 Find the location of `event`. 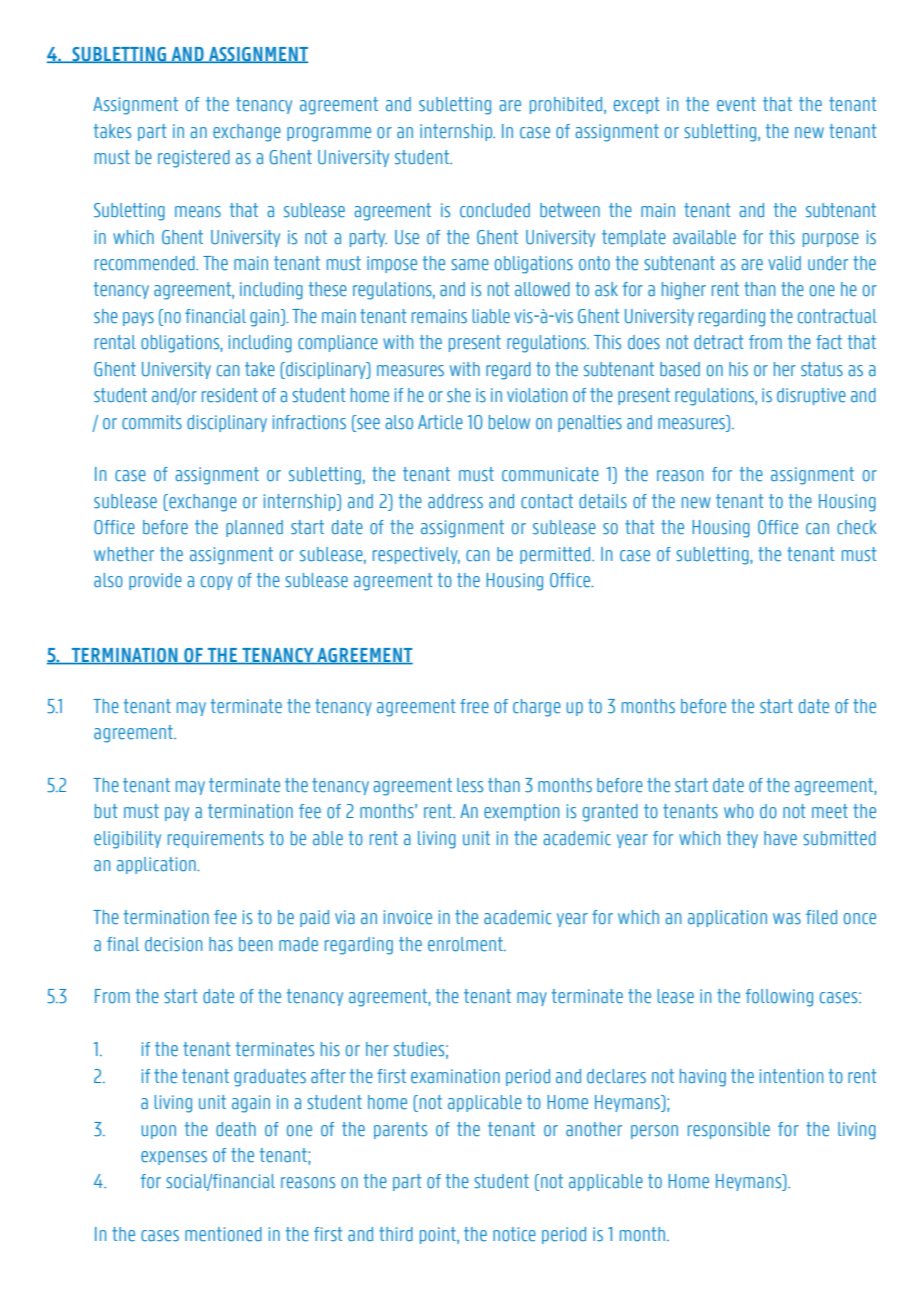

event is located at coordinates (736, 104).
